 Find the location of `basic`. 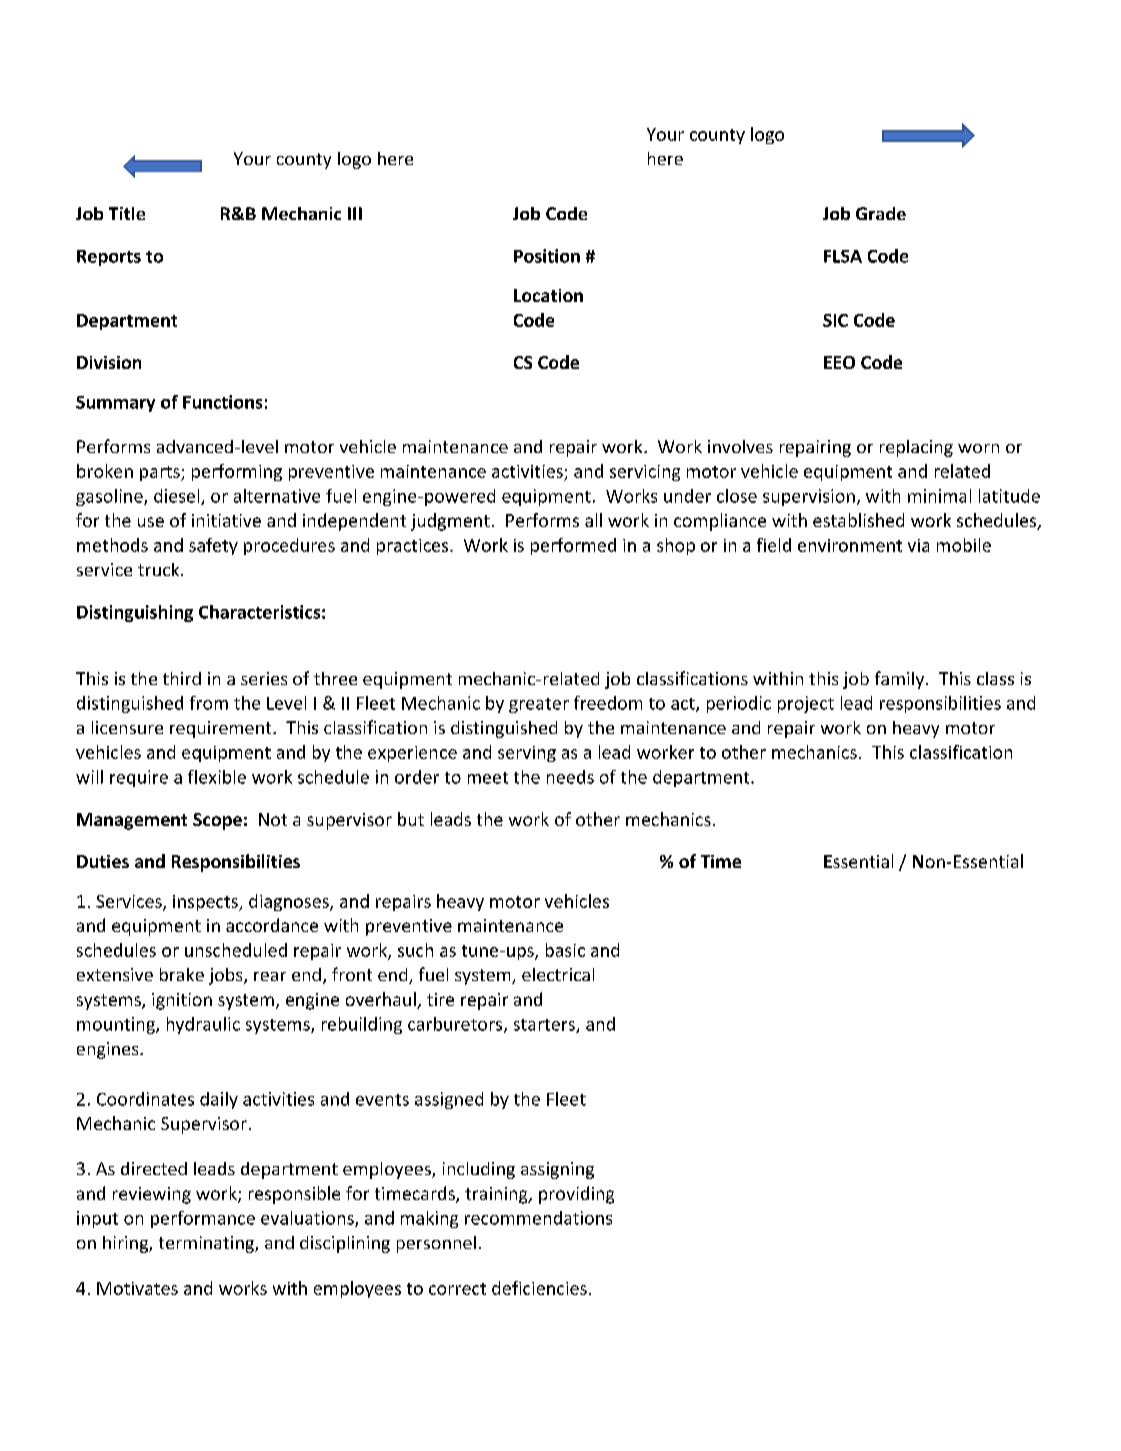

basic is located at coordinates (565, 950).
